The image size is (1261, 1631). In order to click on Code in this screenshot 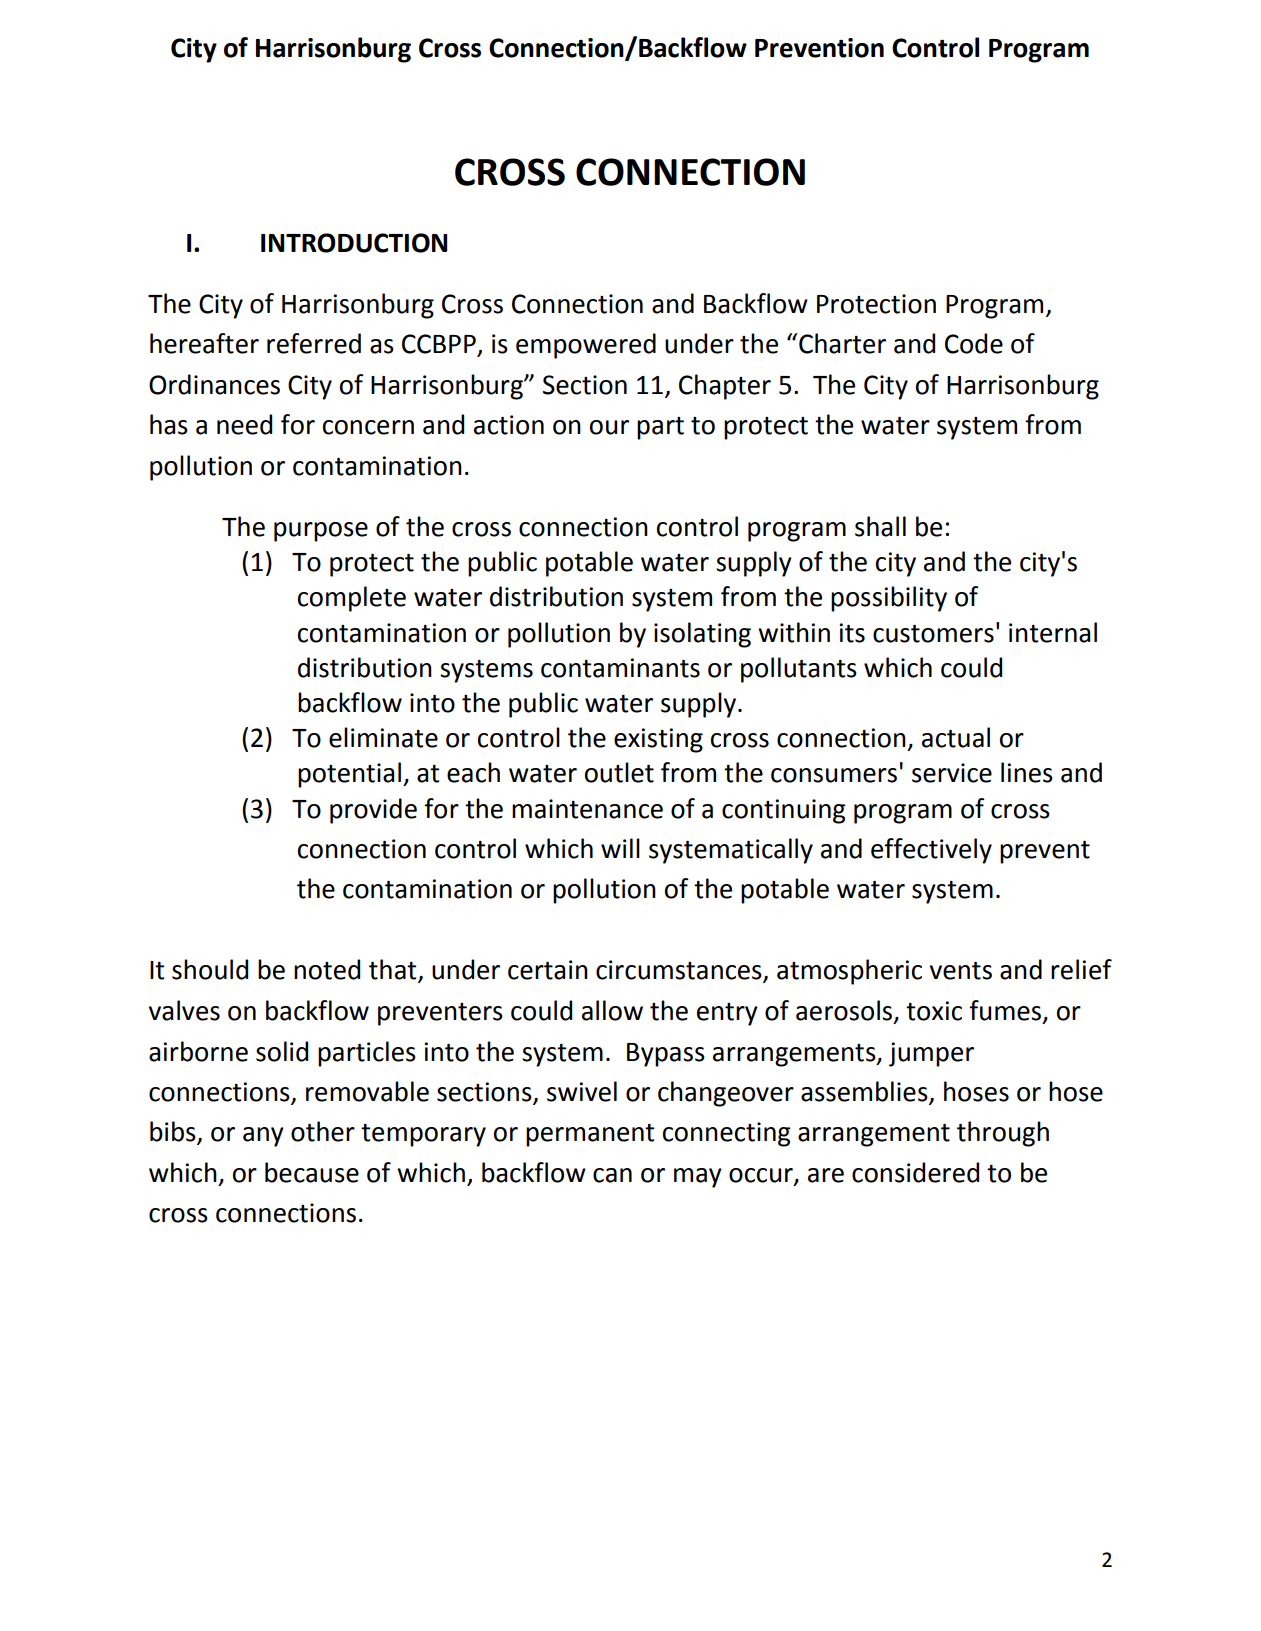, I will do `click(974, 343)`.
